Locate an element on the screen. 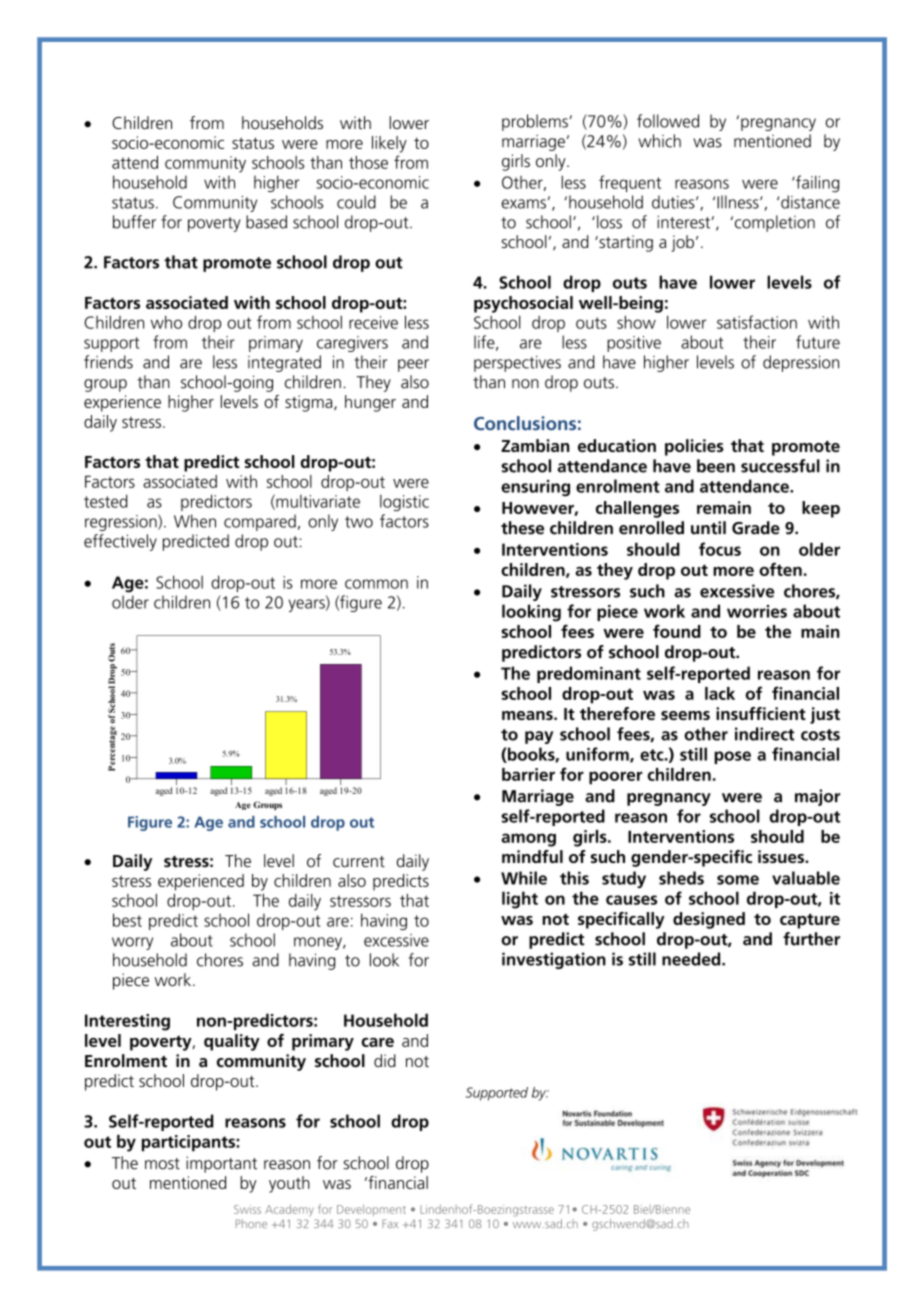 This screenshot has width=924, height=1308. important is located at coordinates (221, 1164).
